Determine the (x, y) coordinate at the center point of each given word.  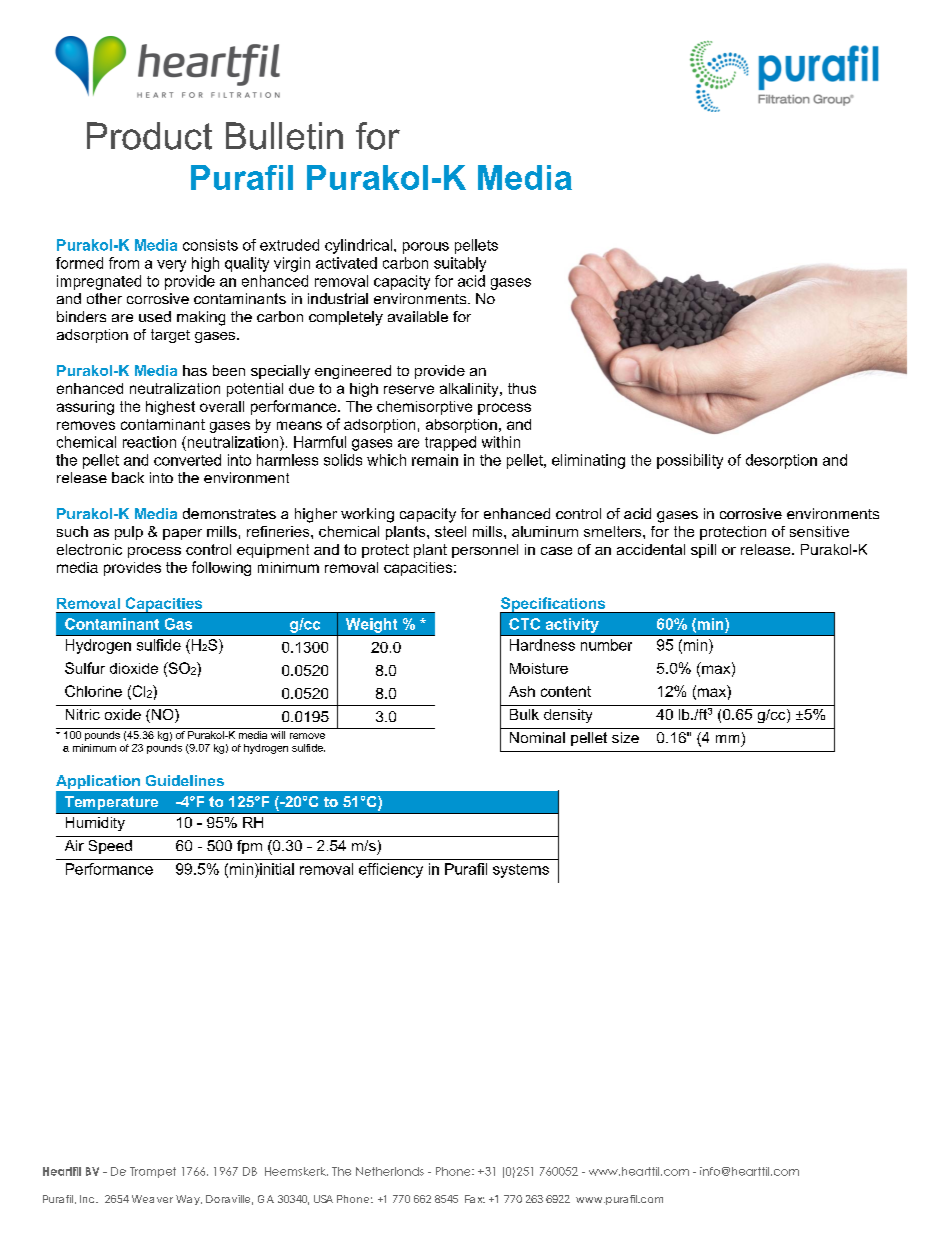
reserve (409, 389)
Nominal (537, 737)
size (625, 737)
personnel (485, 551)
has (195, 370)
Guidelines (185, 780)
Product (149, 136)
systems (521, 871)
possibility (690, 461)
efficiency (391, 870)
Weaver (152, 1199)
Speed (110, 847)
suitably (460, 264)
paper (182, 534)
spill (703, 551)
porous (426, 248)
